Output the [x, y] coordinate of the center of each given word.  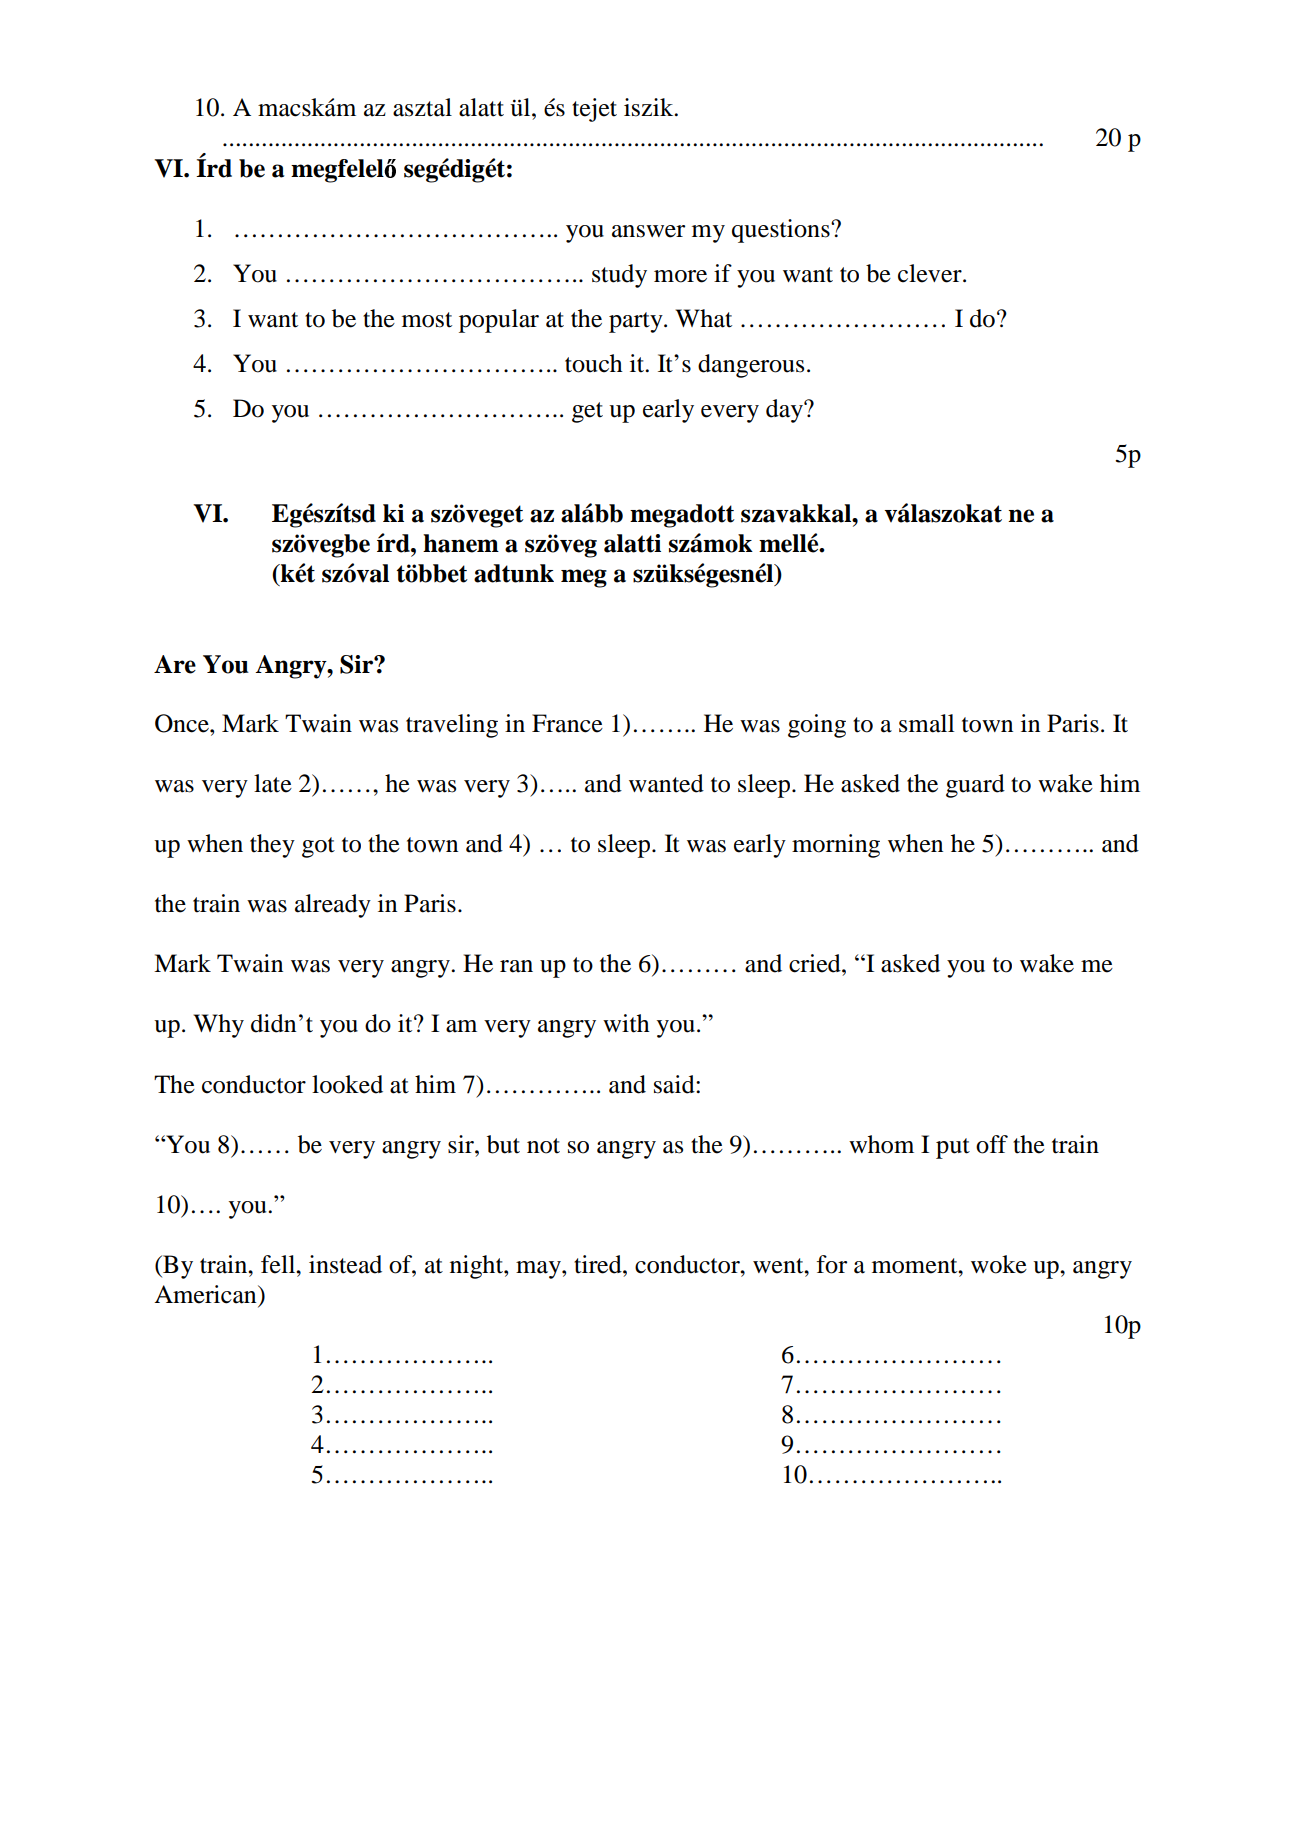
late [273, 783]
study [619, 276]
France [567, 723]
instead [345, 1264]
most [427, 320]
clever [931, 273]
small [926, 723]
